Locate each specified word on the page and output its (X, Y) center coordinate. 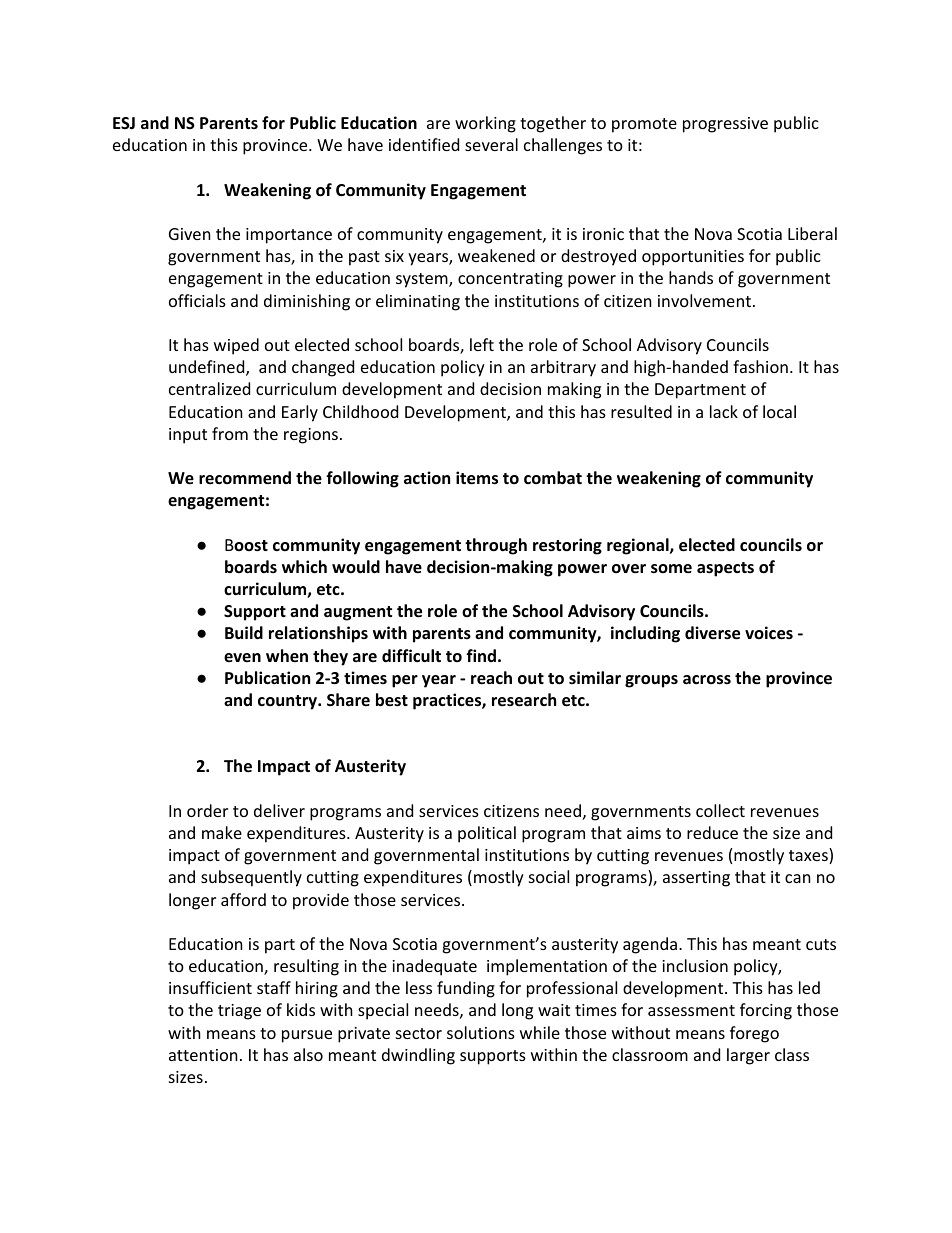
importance (289, 236)
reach (491, 678)
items (477, 478)
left (482, 344)
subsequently (251, 878)
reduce (712, 832)
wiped (236, 346)
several (491, 144)
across (707, 680)
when (287, 656)
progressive (725, 125)
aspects (725, 569)
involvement (704, 300)
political (487, 834)
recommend (245, 478)
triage (239, 1012)
